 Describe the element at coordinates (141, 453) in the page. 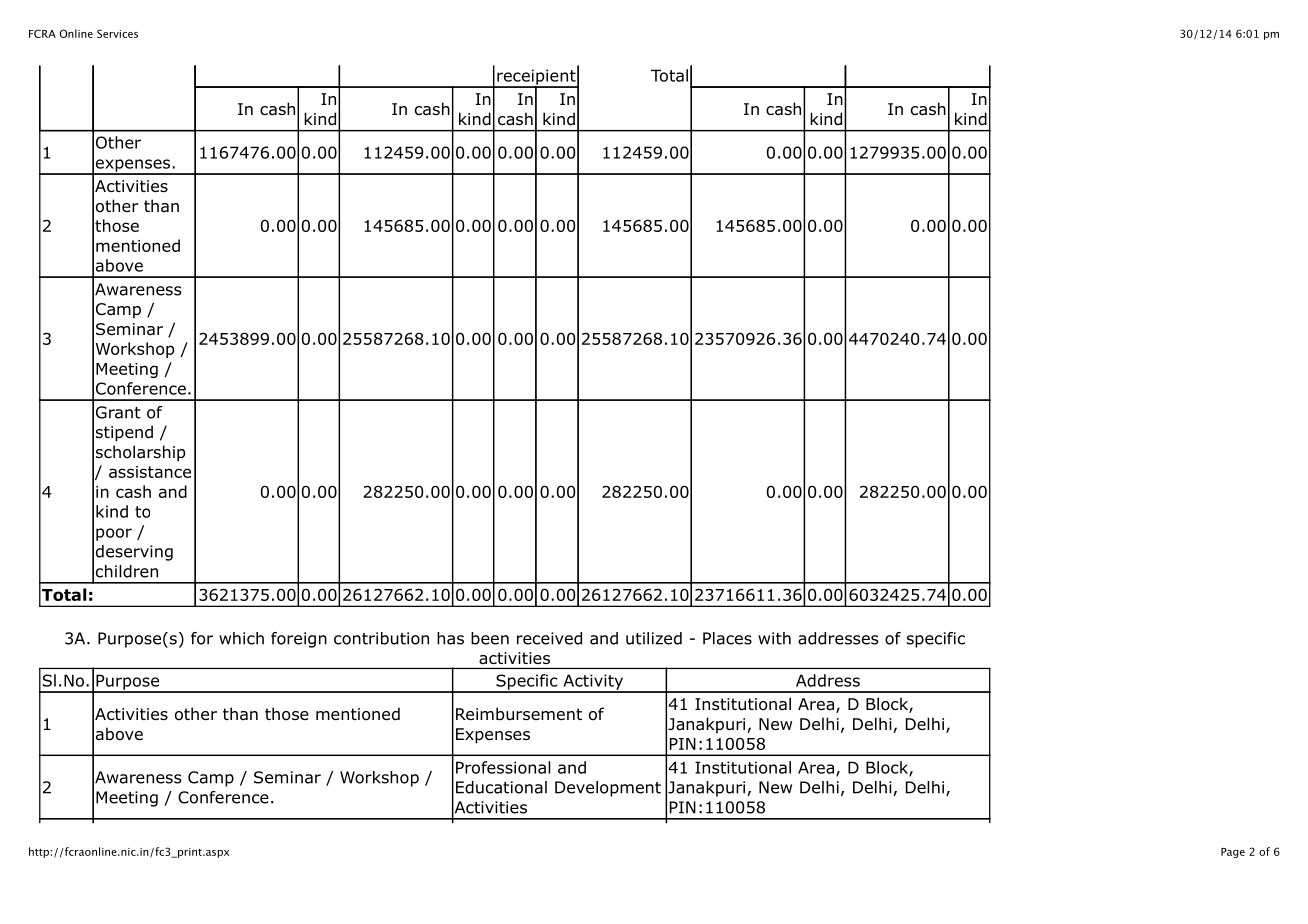

I see `scholarship` at that location.
